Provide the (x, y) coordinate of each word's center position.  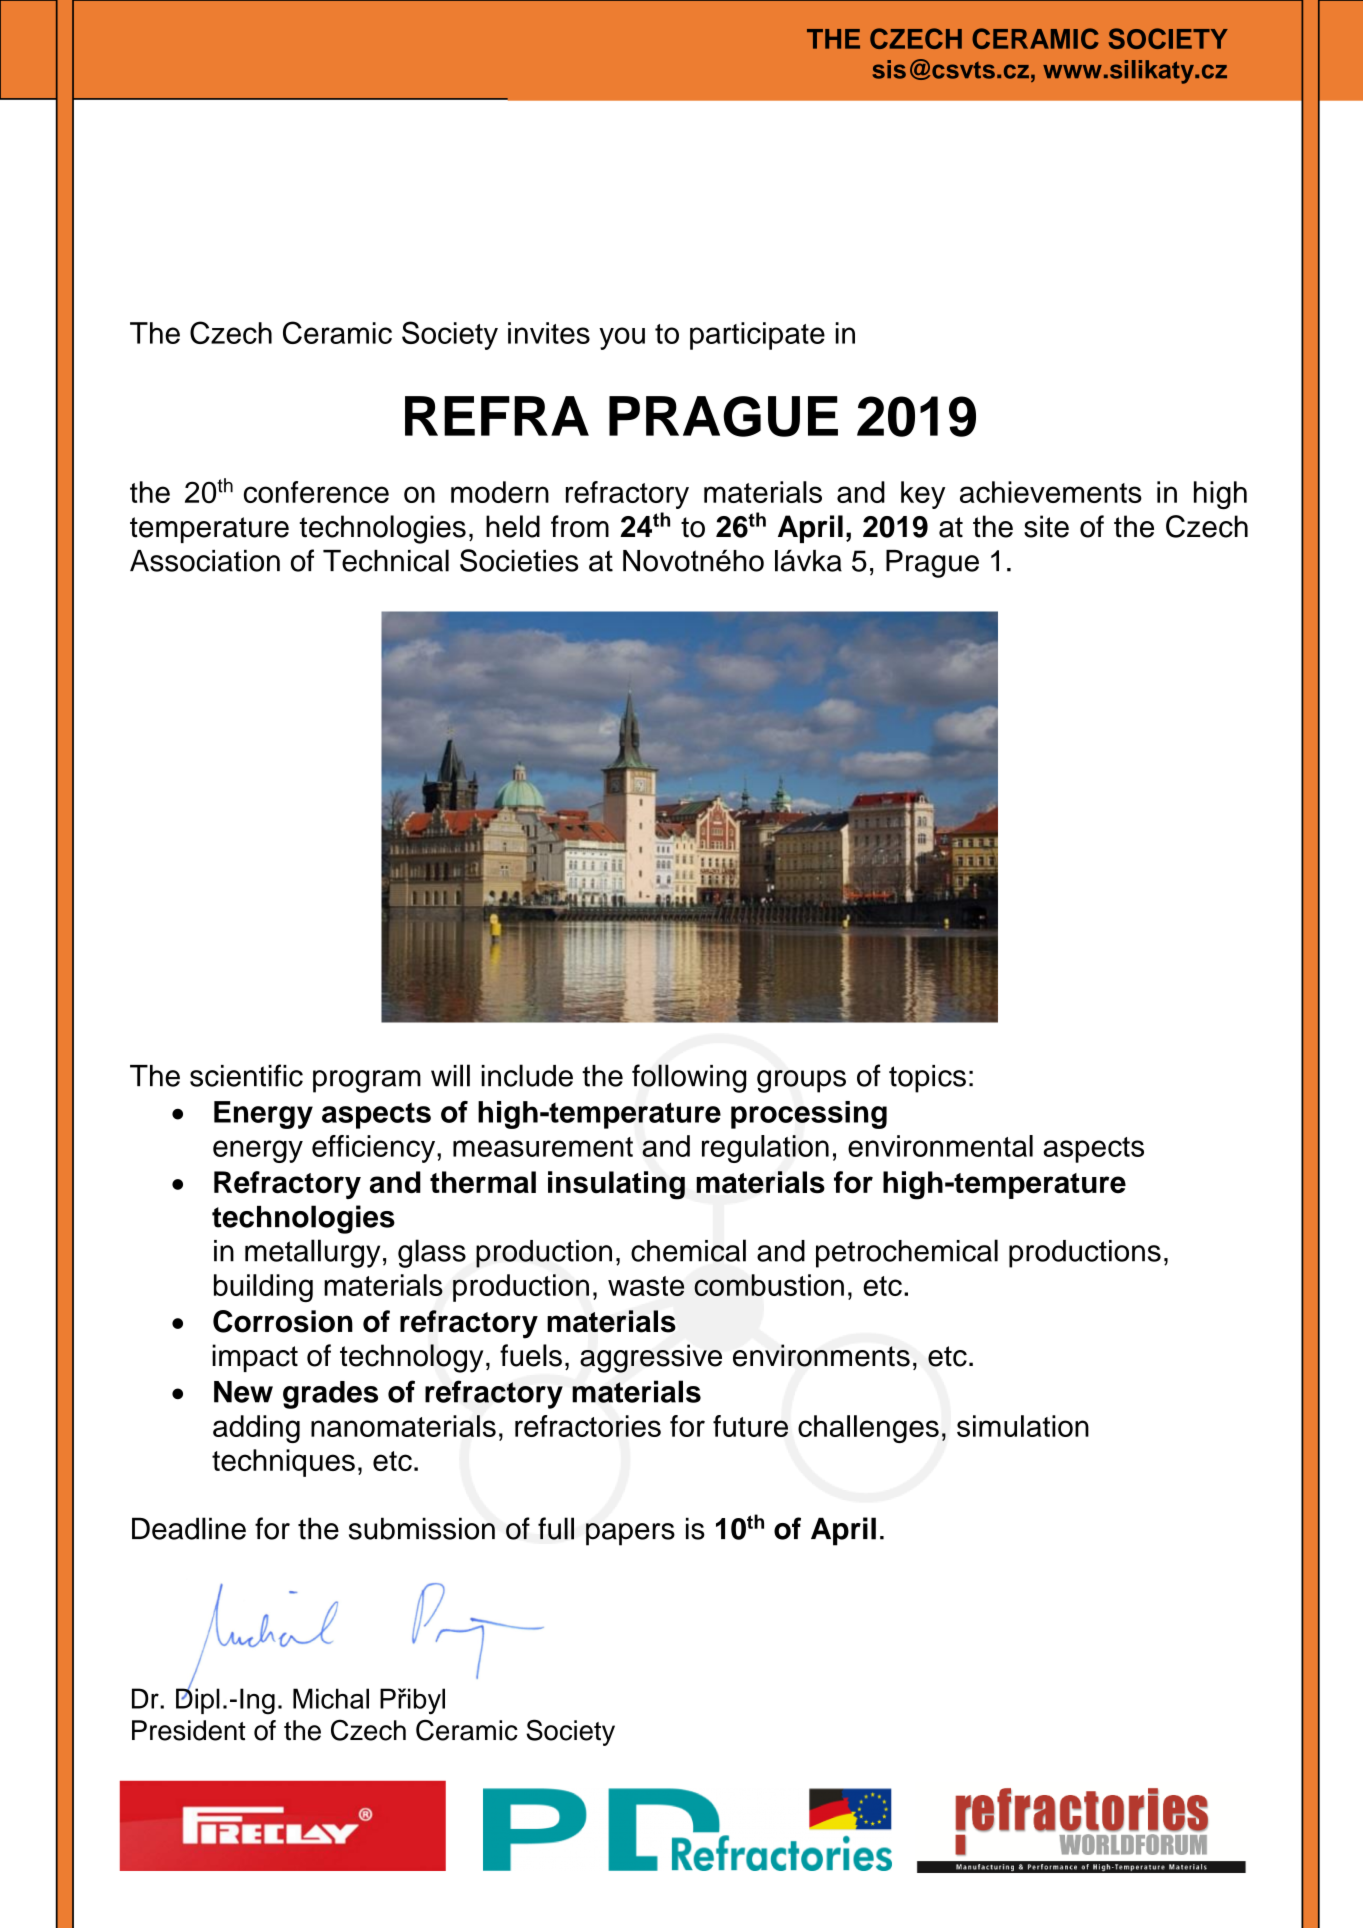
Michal (331, 1698)
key (923, 495)
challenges (868, 1429)
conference (316, 492)
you (622, 338)
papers (630, 1534)
